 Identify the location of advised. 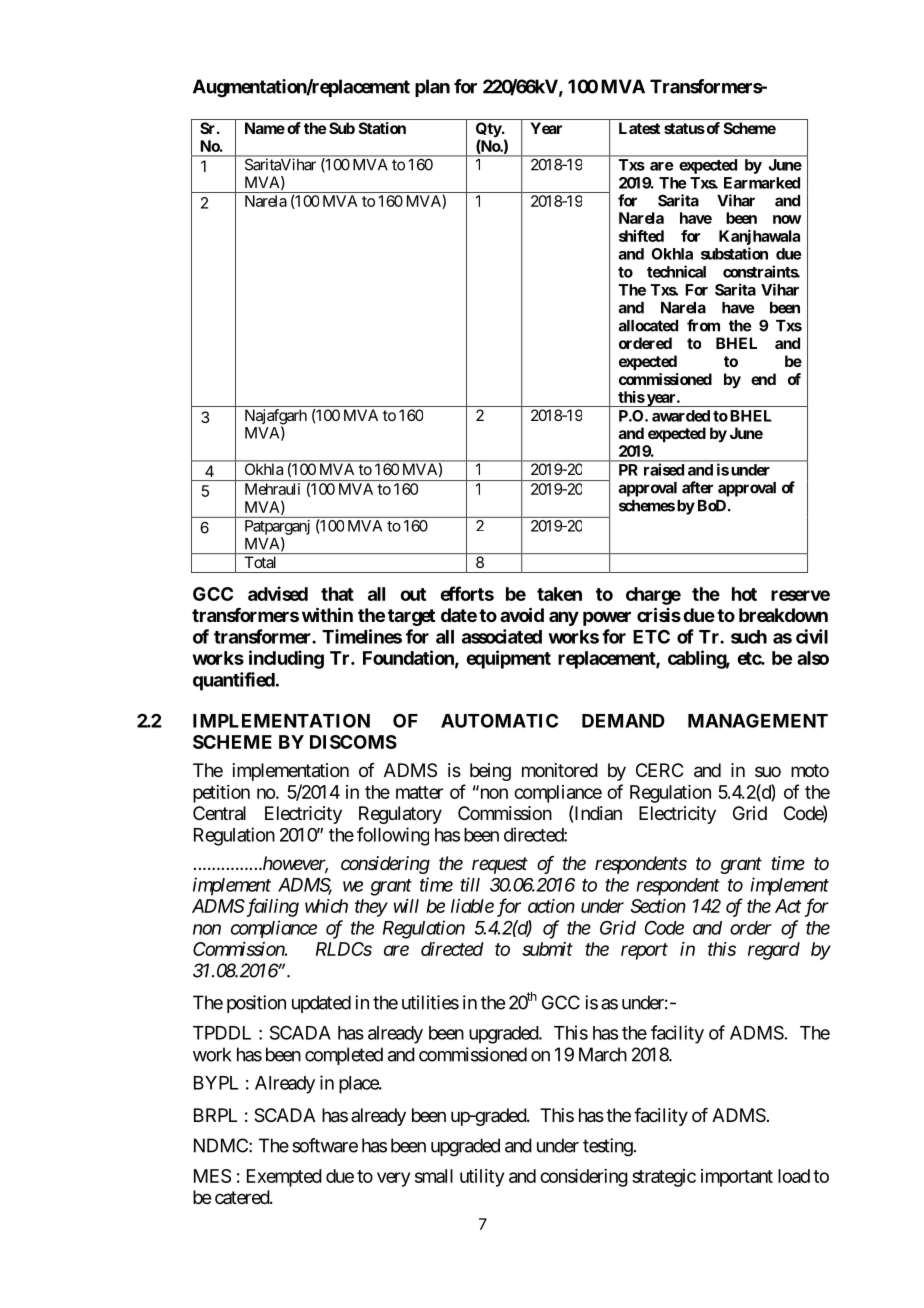
(278, 593).
